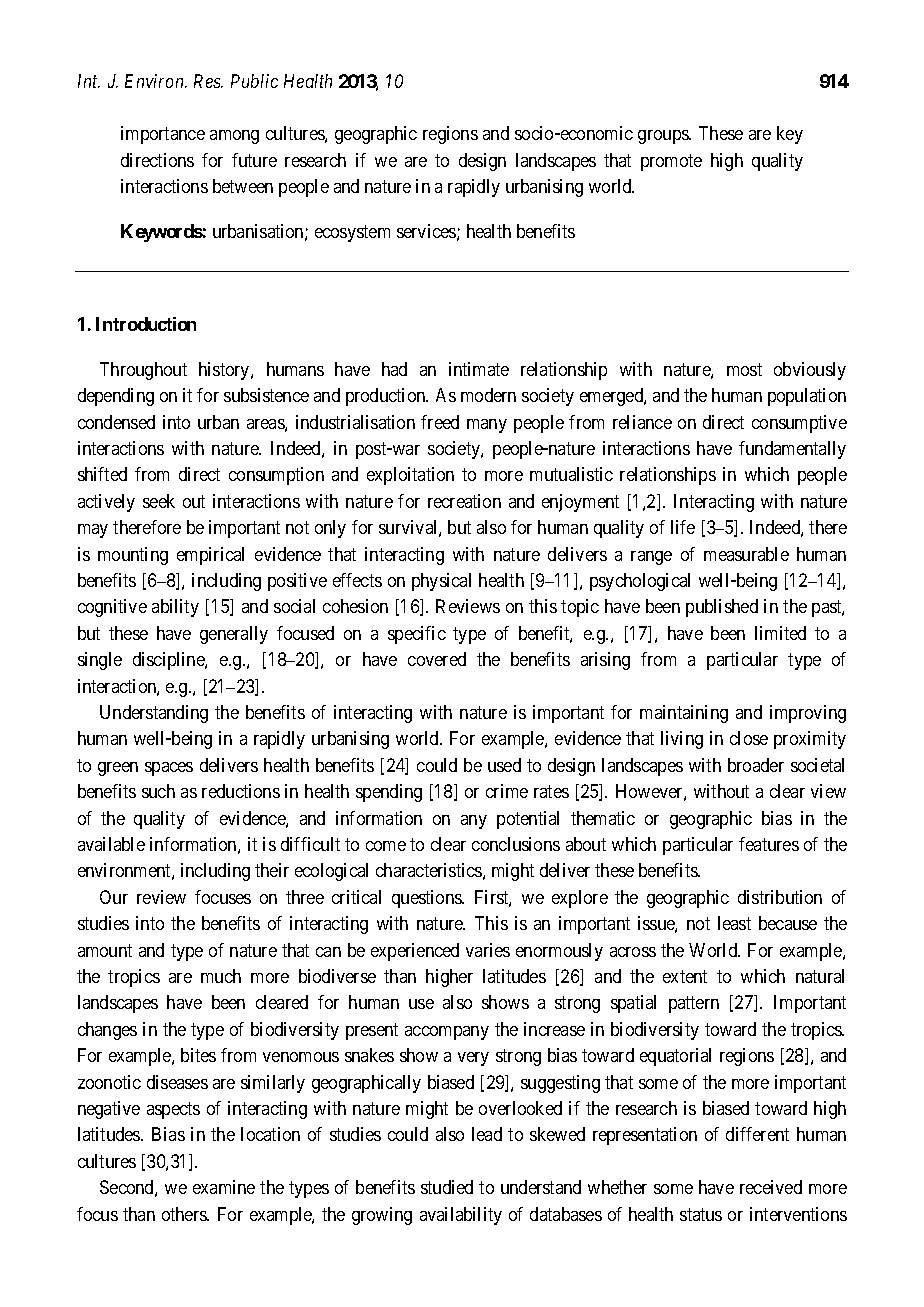  I want to click on studied, so click(447, 1187).
